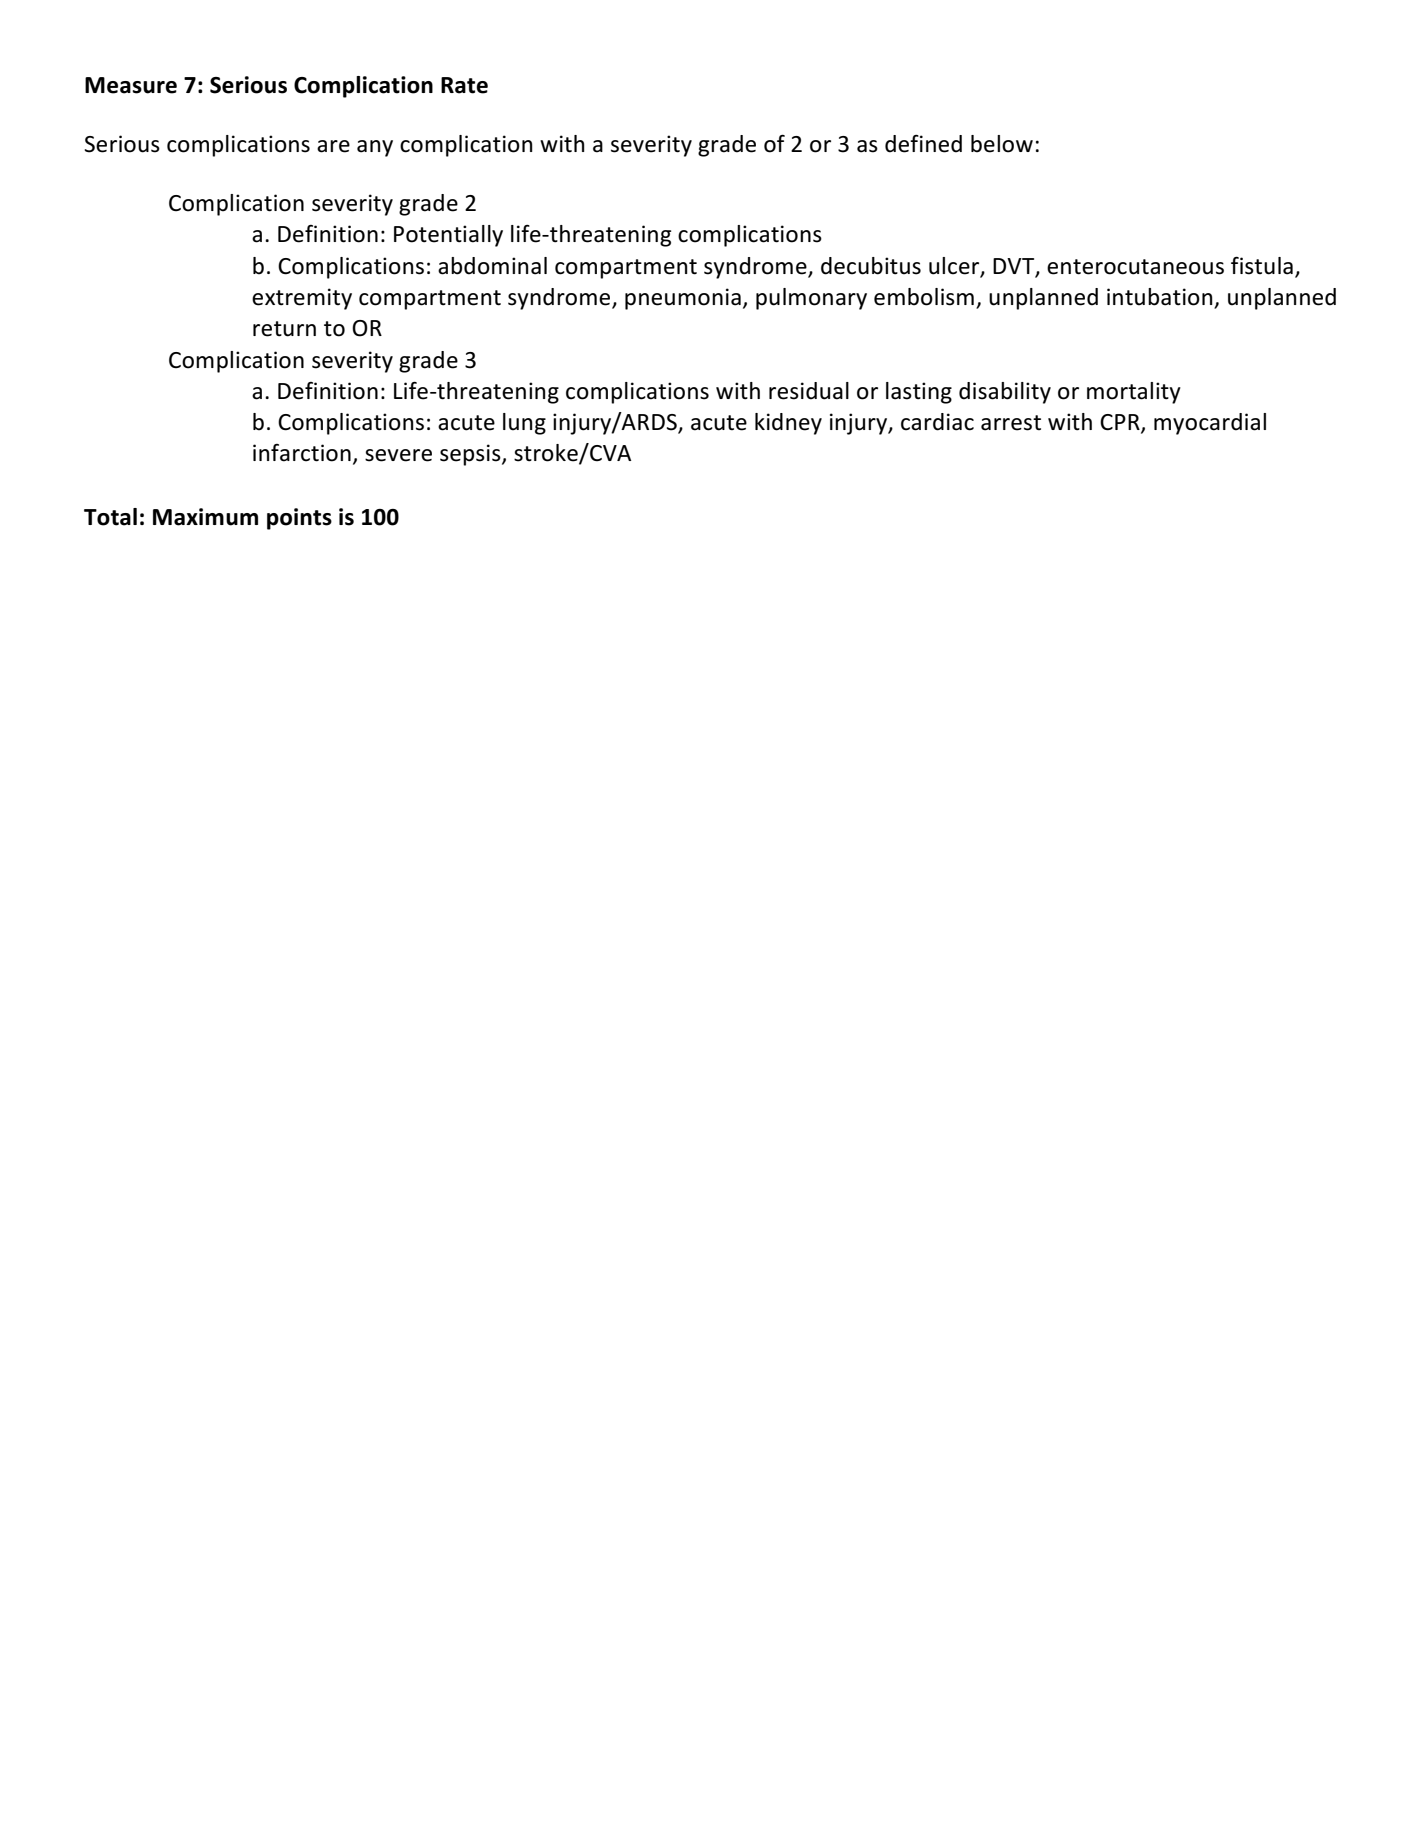 The height and width of the page is (1845, 1426). I want to click on pneumonia, so click(683, 299).
